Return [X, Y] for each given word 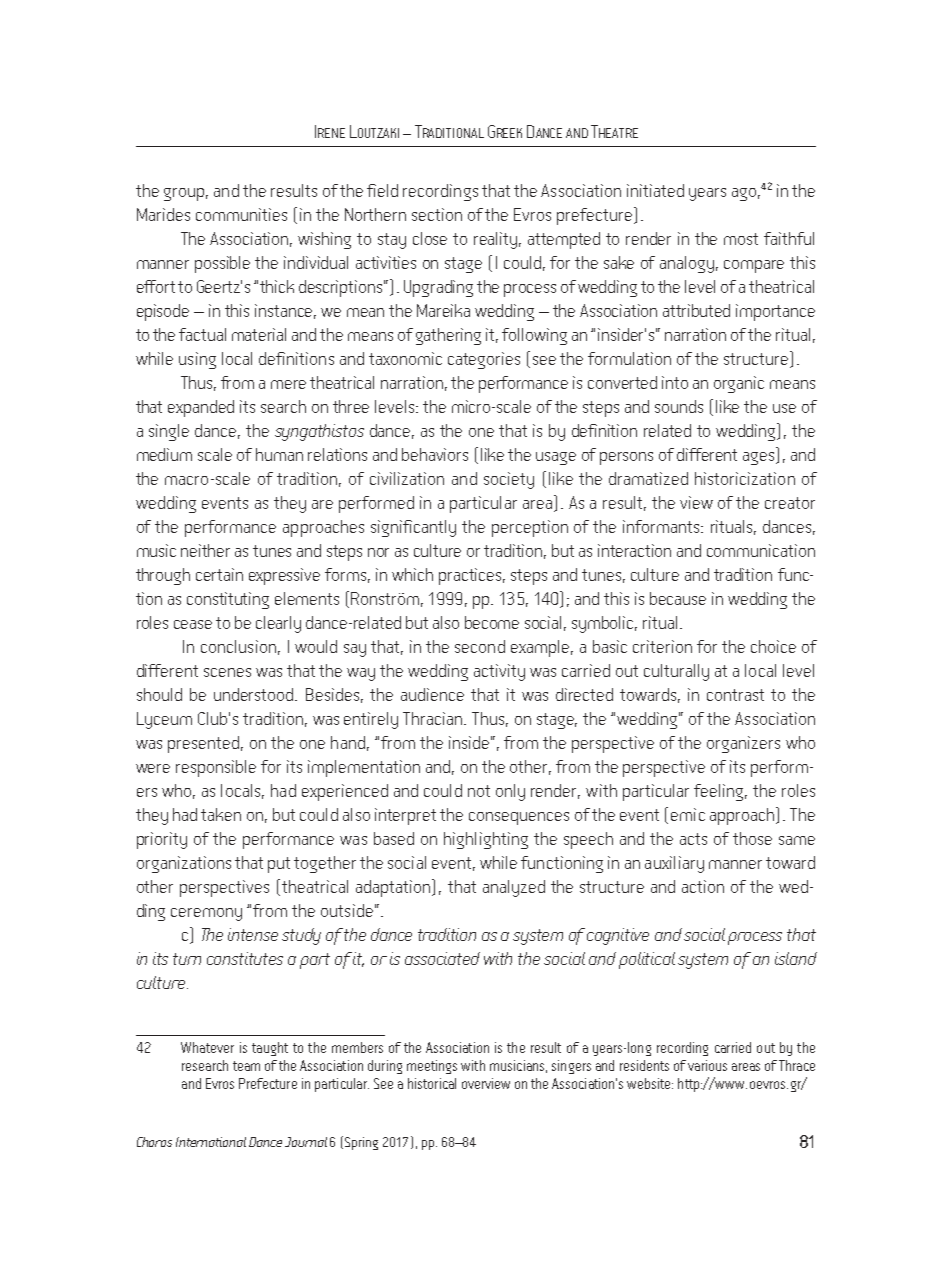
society [509, 480]
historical [432, 1083]
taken [221, 814]
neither [205, 550]
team [246, 1066]
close [430, 238]
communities [241, 214]
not [479, 791]
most [741, 239]
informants [663, 526]
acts [693, 839]
